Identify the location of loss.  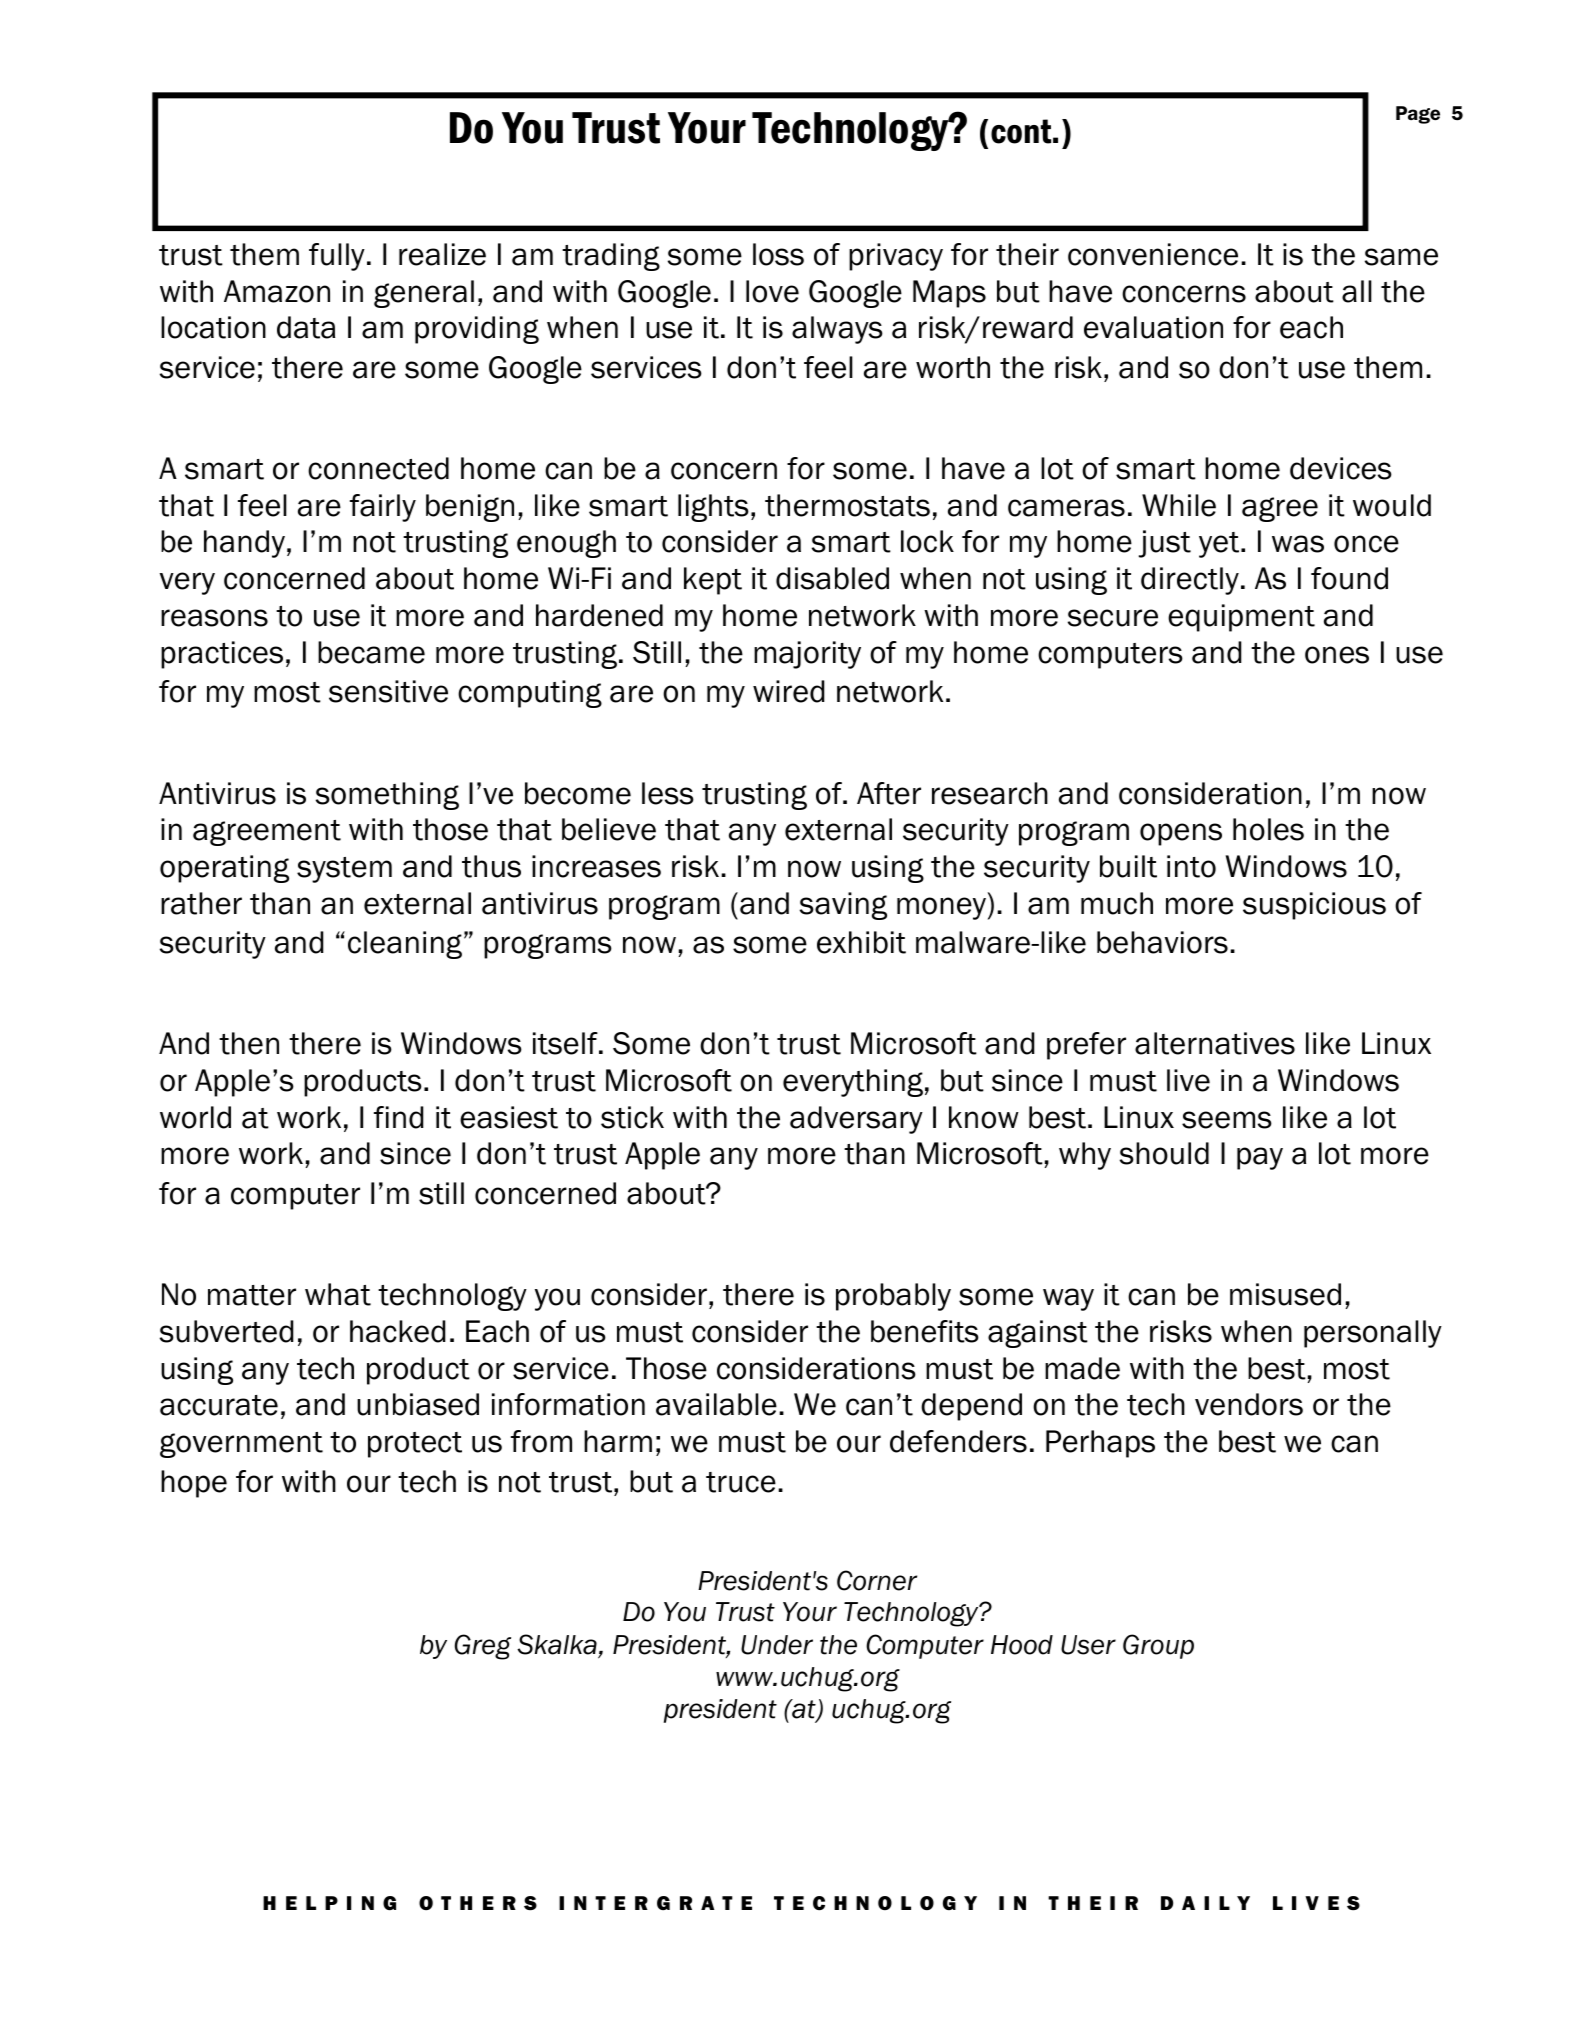
(778, 254).
